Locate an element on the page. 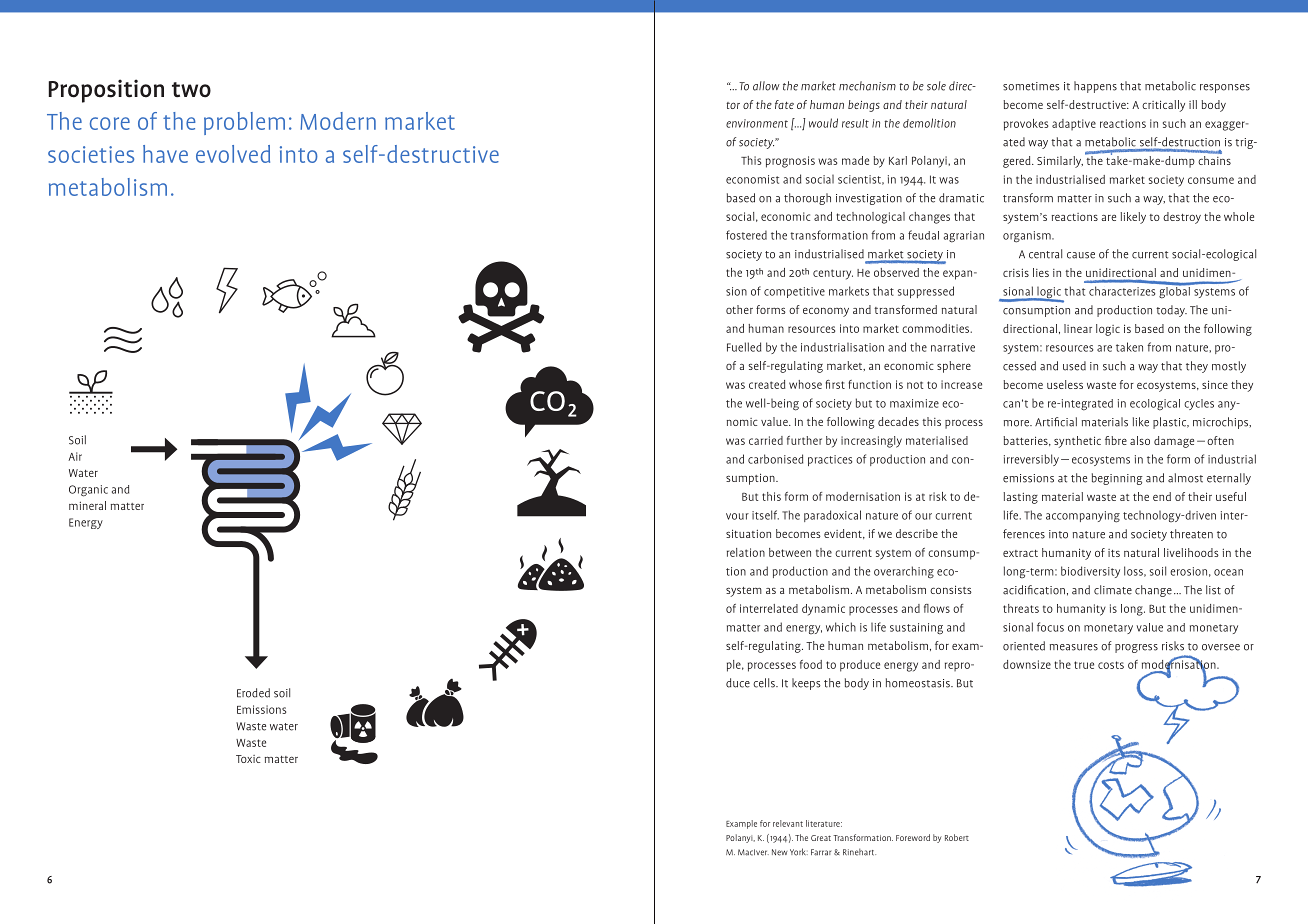  relevant is located at coordinates (788, 823).
